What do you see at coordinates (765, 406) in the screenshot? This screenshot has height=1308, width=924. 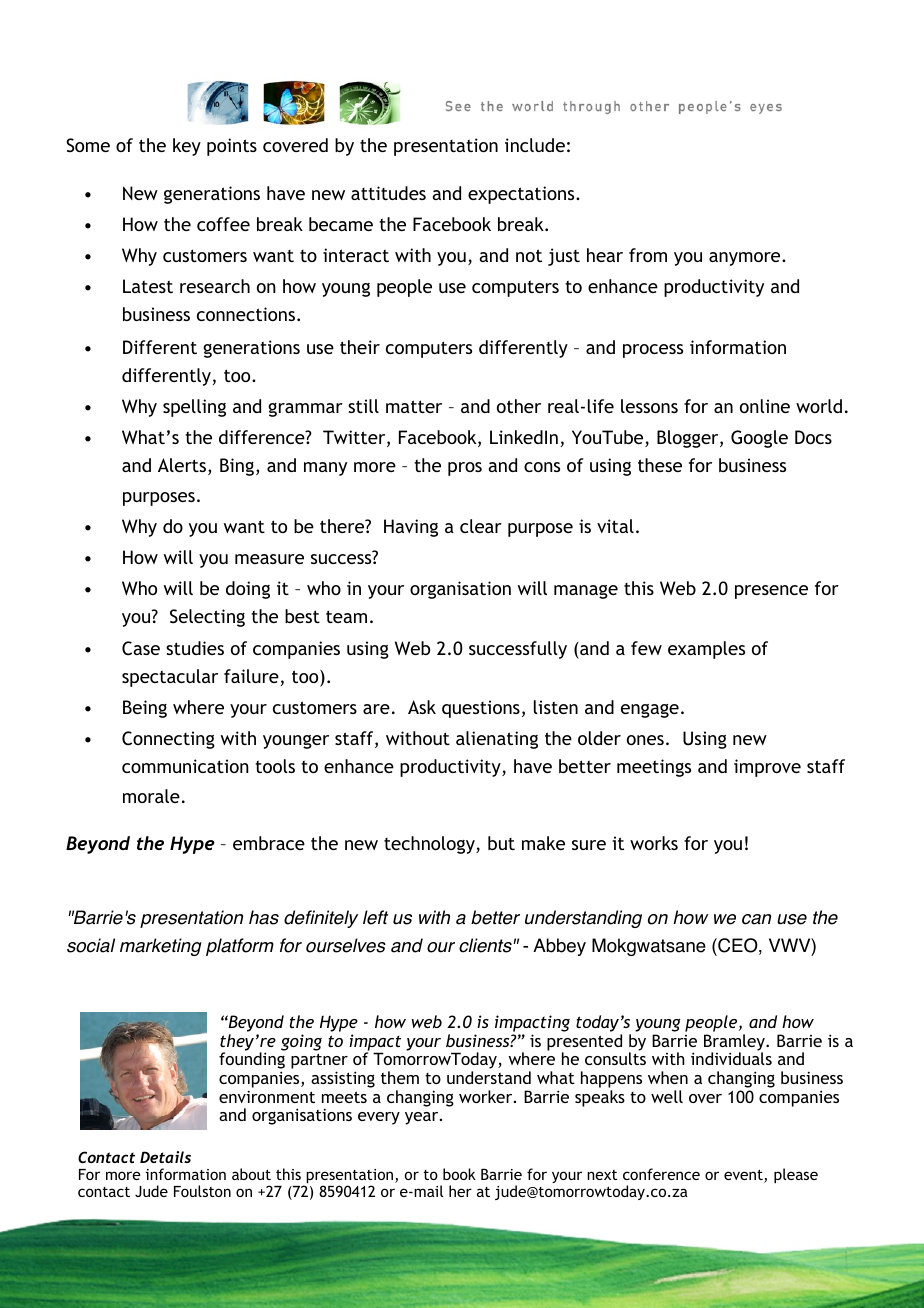 I see `online` at bounding box center [765, 406].
